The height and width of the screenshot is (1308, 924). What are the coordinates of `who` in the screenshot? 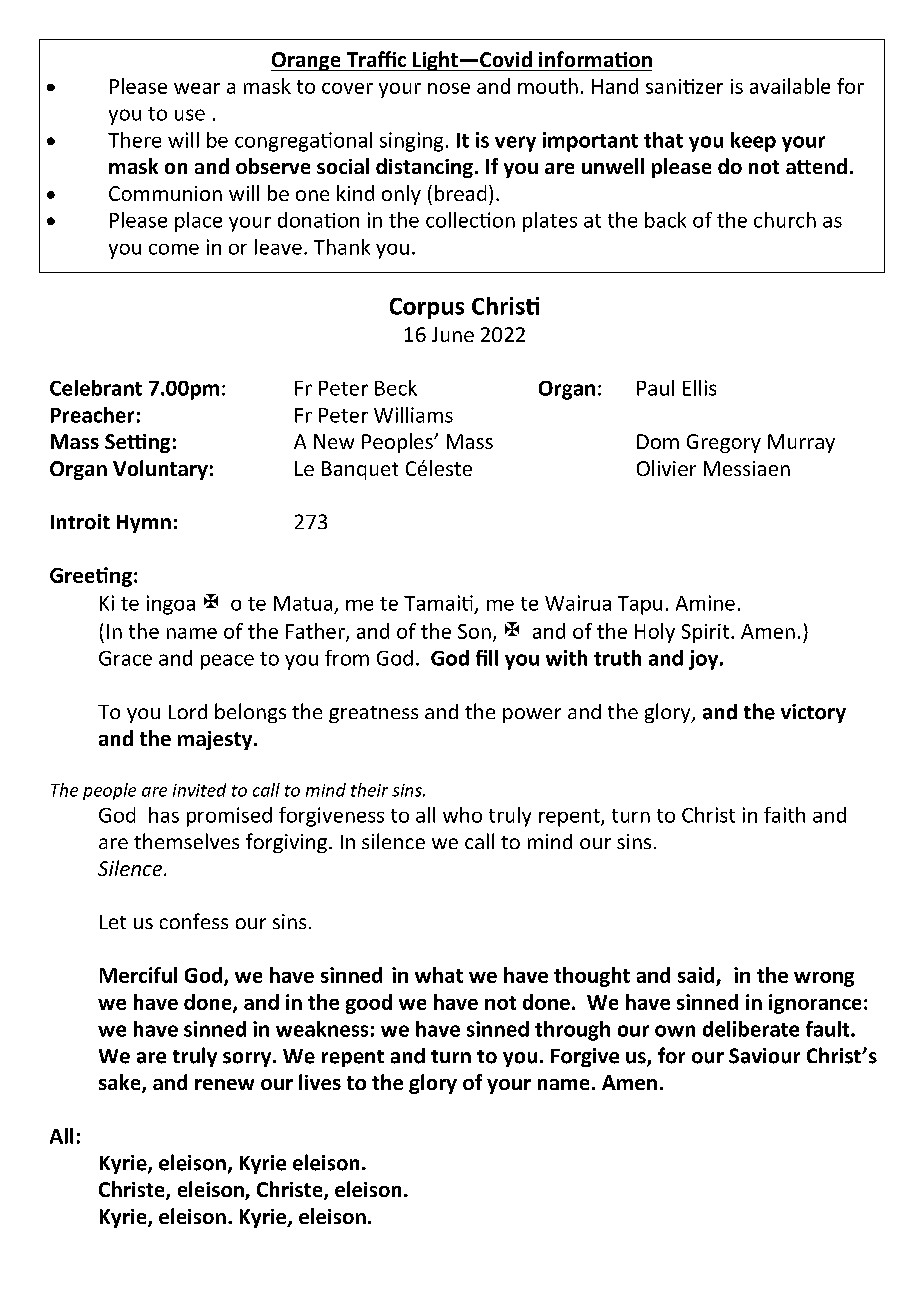 It's located at (462, 815).
